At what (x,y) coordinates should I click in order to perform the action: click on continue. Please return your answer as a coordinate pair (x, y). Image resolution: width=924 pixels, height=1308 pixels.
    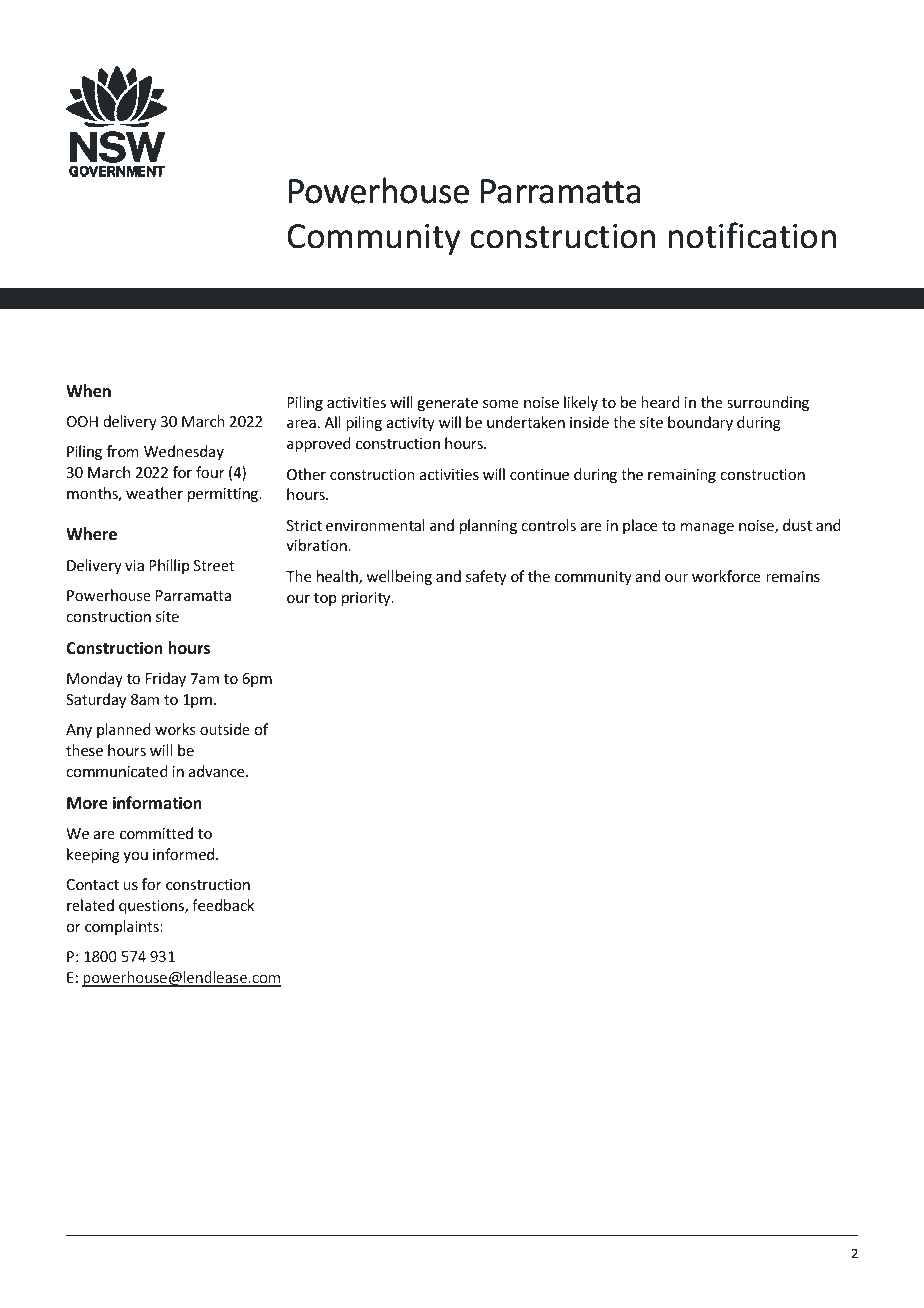
    Looking at the image, I should click on (539, 474).
